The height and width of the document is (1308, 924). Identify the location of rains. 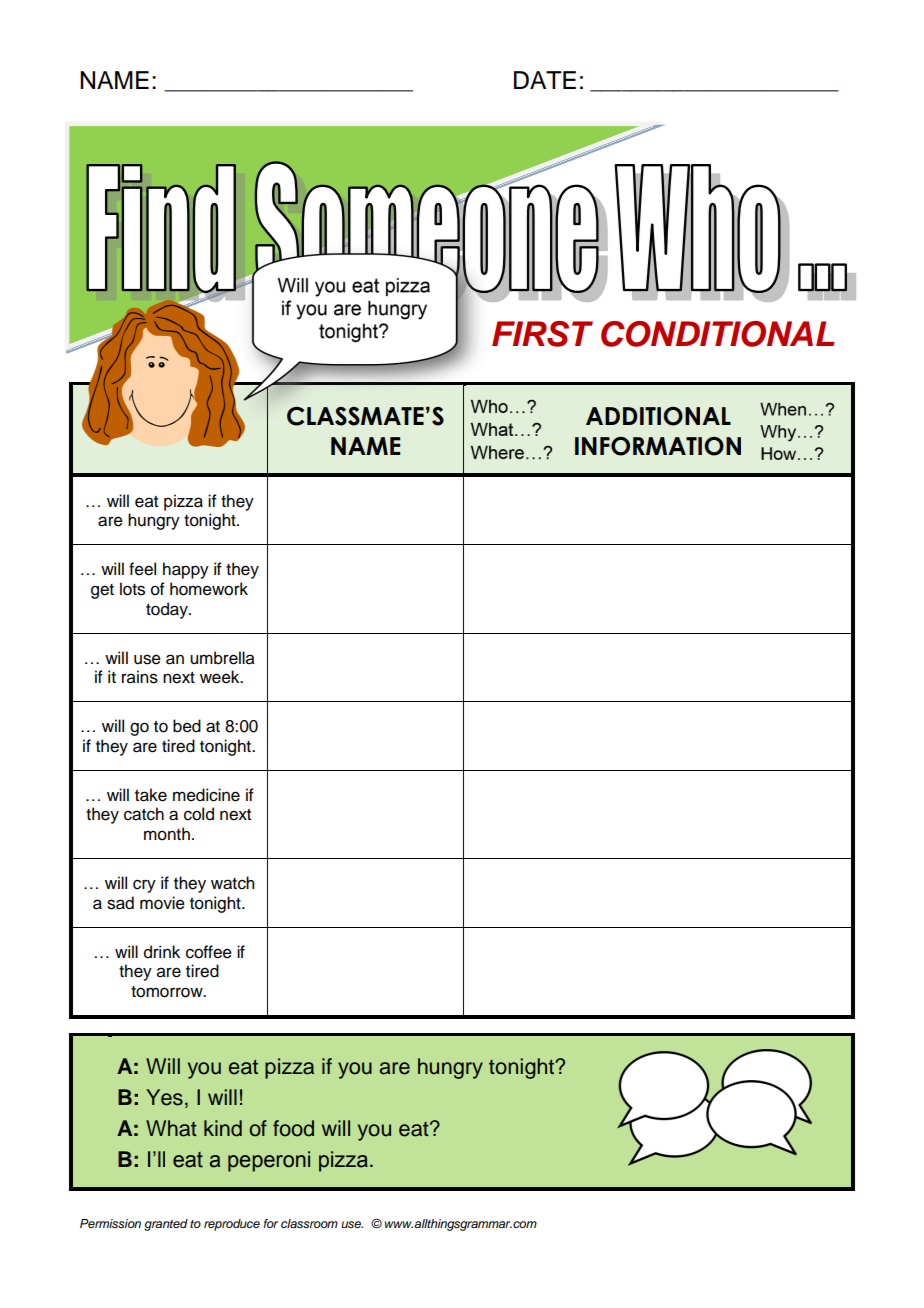
(140, 677).
